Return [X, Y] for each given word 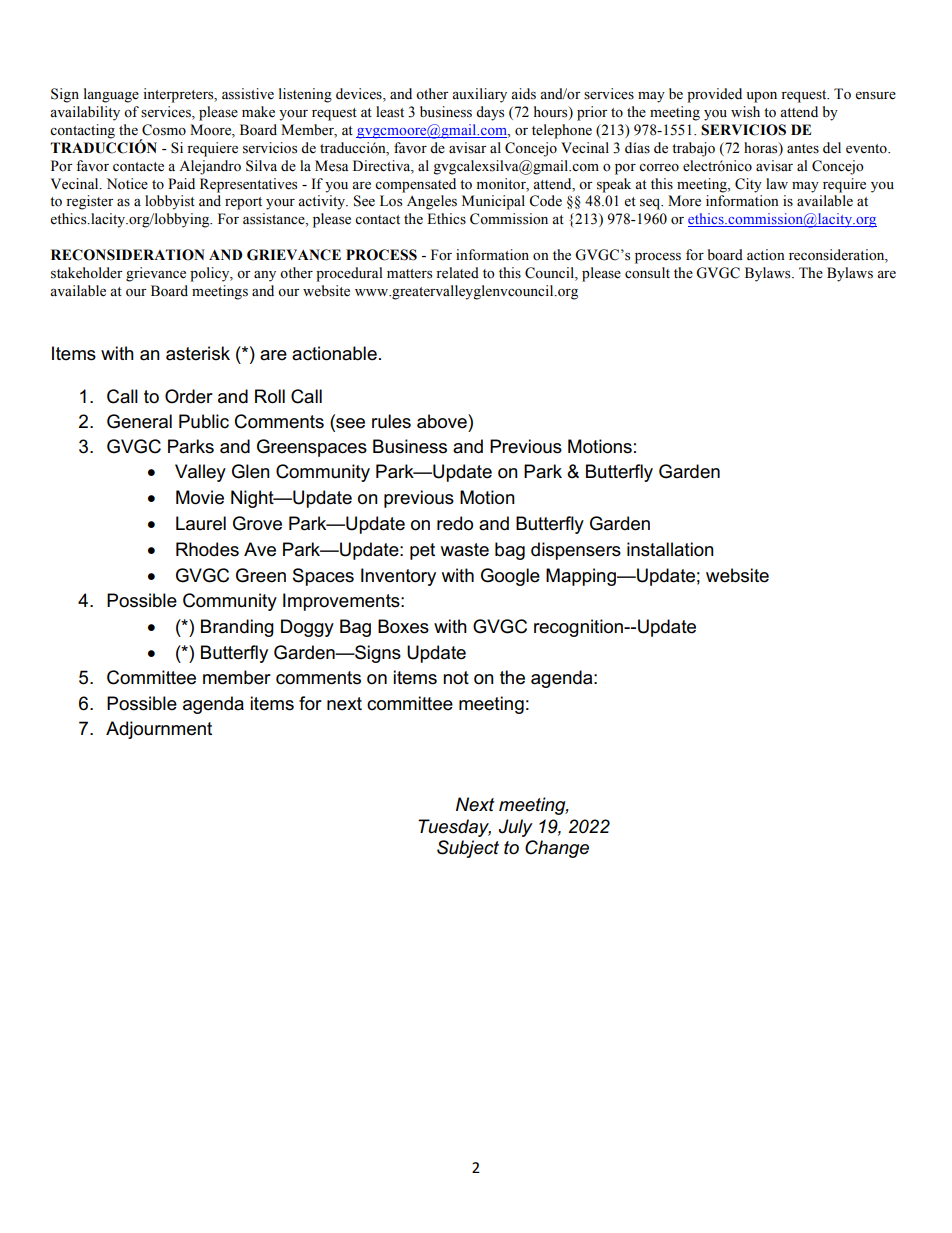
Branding [237, 628]
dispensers [576, 551]
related [457, 273]
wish [745, 112]
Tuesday [454, 828]
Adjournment [159, 730]
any [265, 276]
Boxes [403, 626]
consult [647, 273]
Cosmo [164, 130]
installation [670, 549]
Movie [200, 497]
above [443, 421]
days [490, 113]
